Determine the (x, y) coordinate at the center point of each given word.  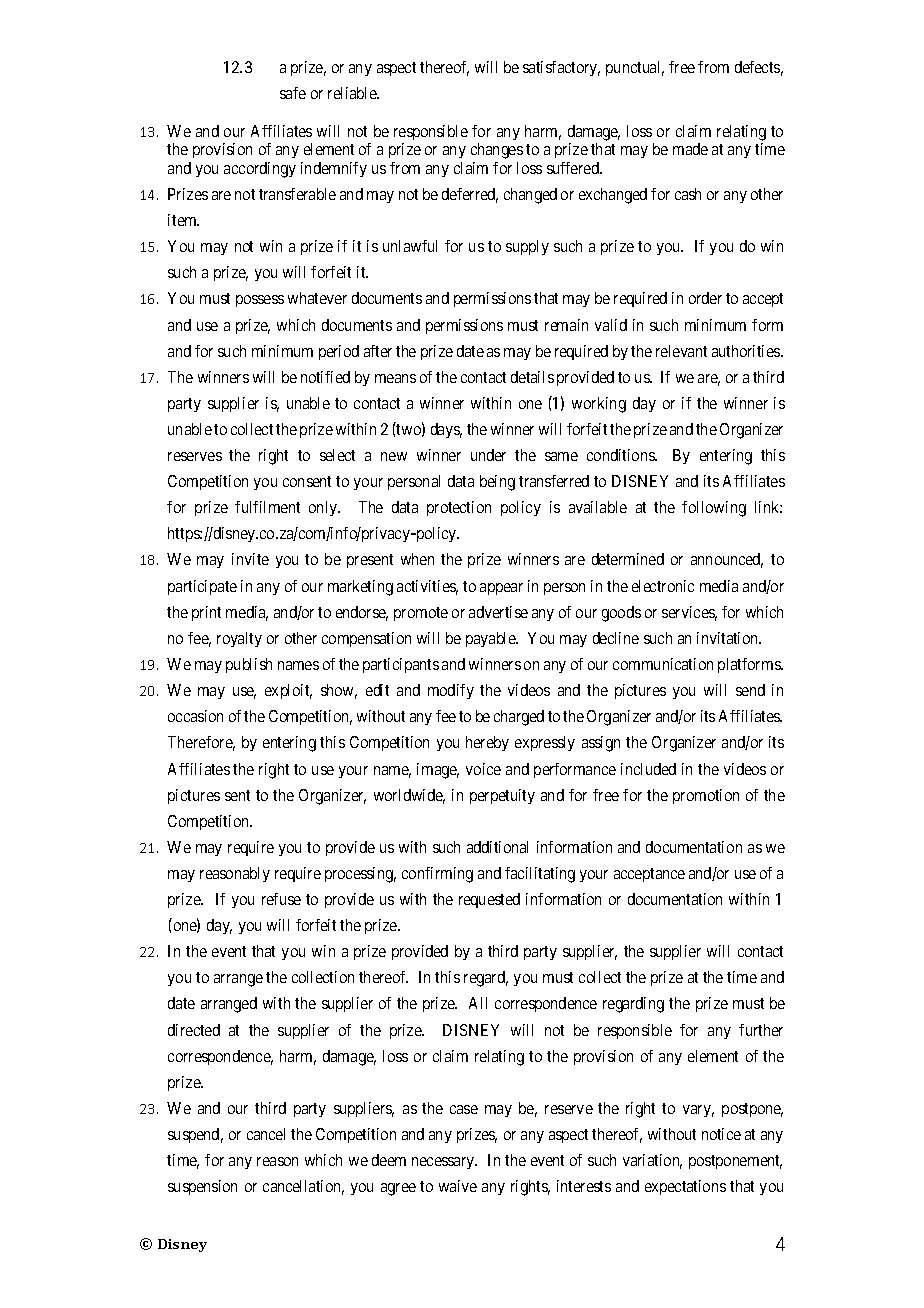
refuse (281, 899)
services (689, 613)
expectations (685, 1187)
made (690, 149)
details (532, 377)
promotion (706, 796)
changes (497, 151)
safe (293, 93)
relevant (681, 351)
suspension (202, 1187)
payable (492, 639)
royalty (239, 639)
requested (489, 900)
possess (260, 301)
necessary (444, 1163)
